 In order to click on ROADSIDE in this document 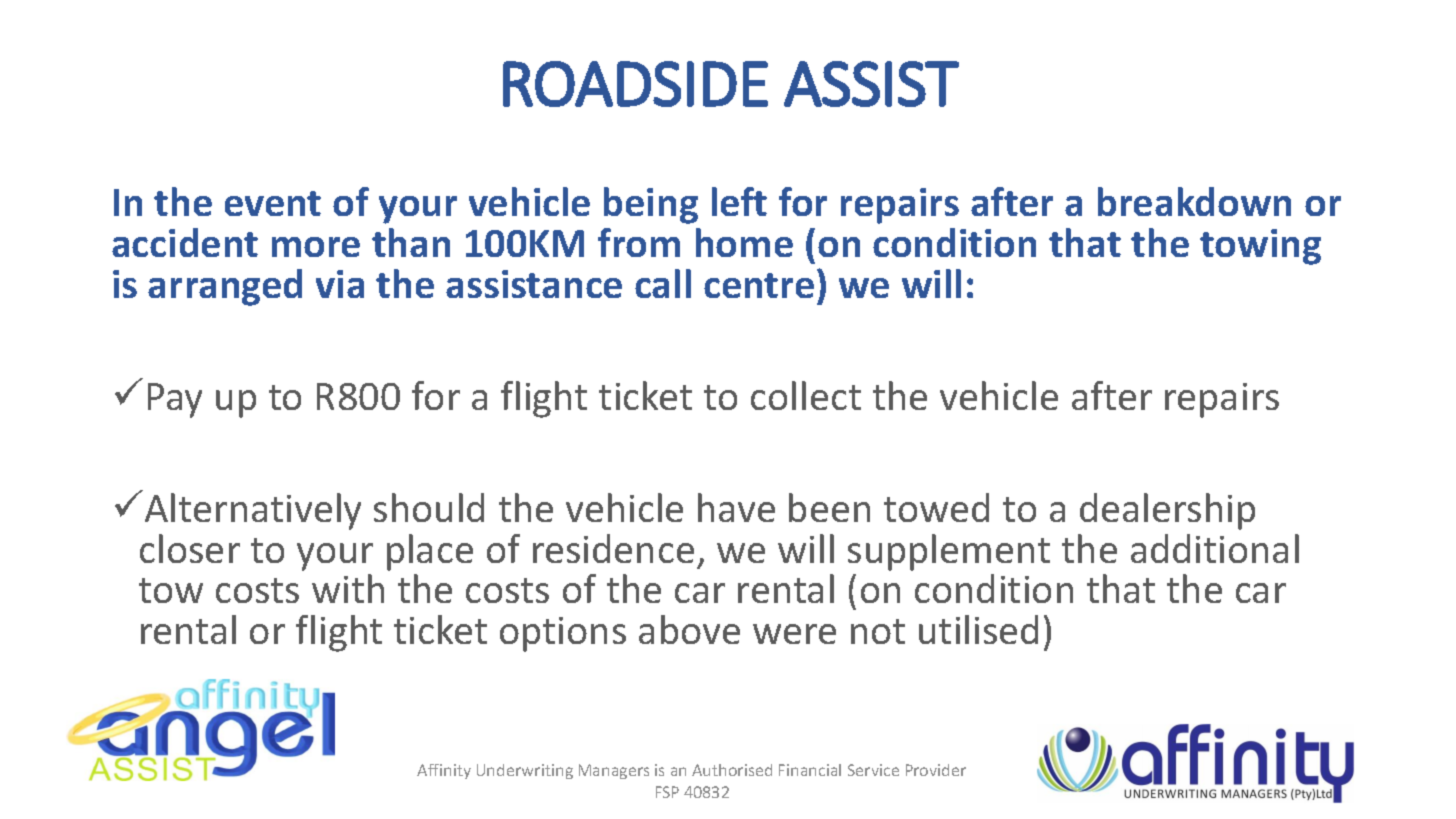, I will do `click(635, 84)`.
